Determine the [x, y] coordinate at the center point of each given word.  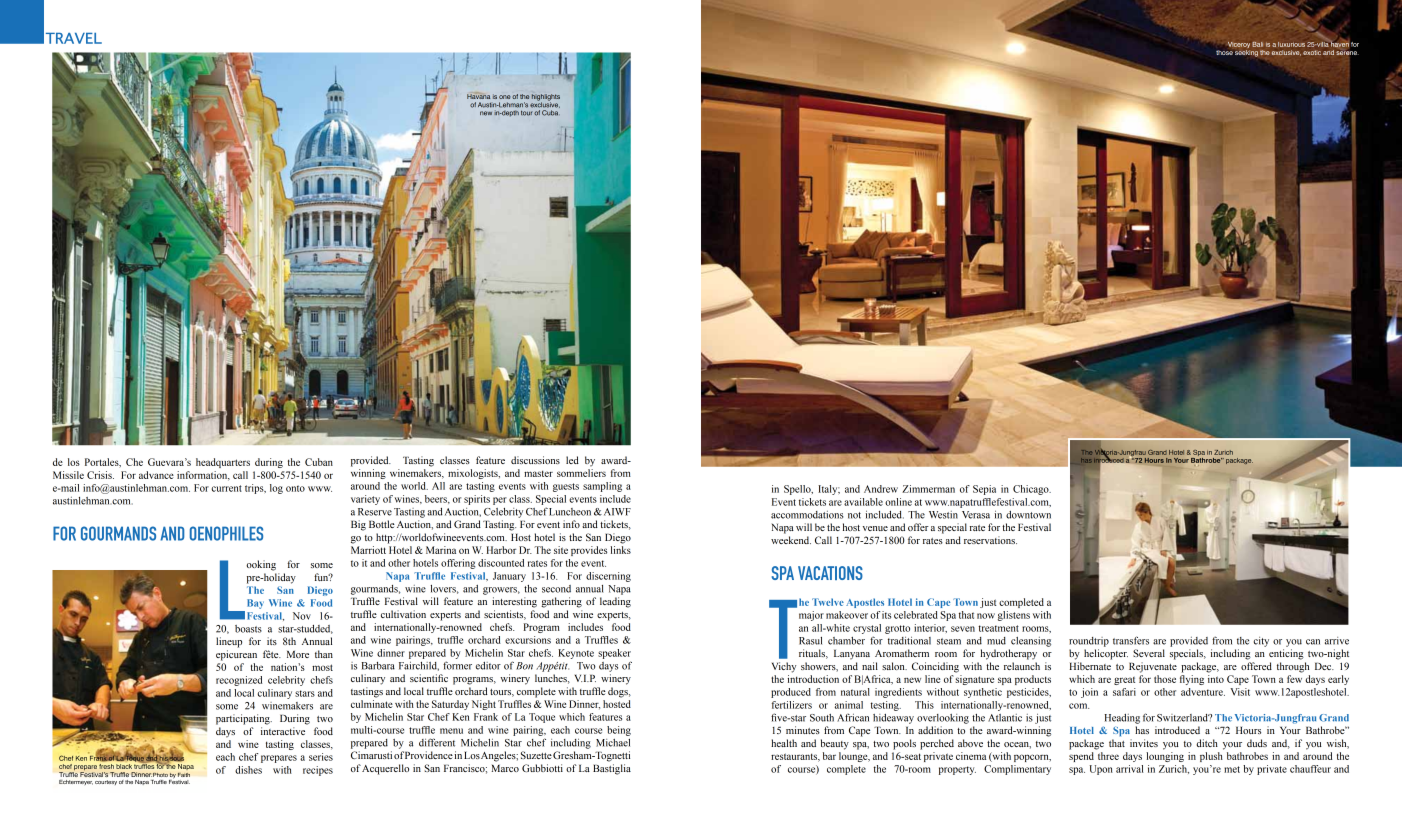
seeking [1246, 53]
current [226, 488]
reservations [990, 540]
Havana [478, 95]
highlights [546, 98]
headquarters [223, 463]
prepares [279, 759]
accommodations [807, 515]
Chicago [1032, 490]
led [572, 460]
